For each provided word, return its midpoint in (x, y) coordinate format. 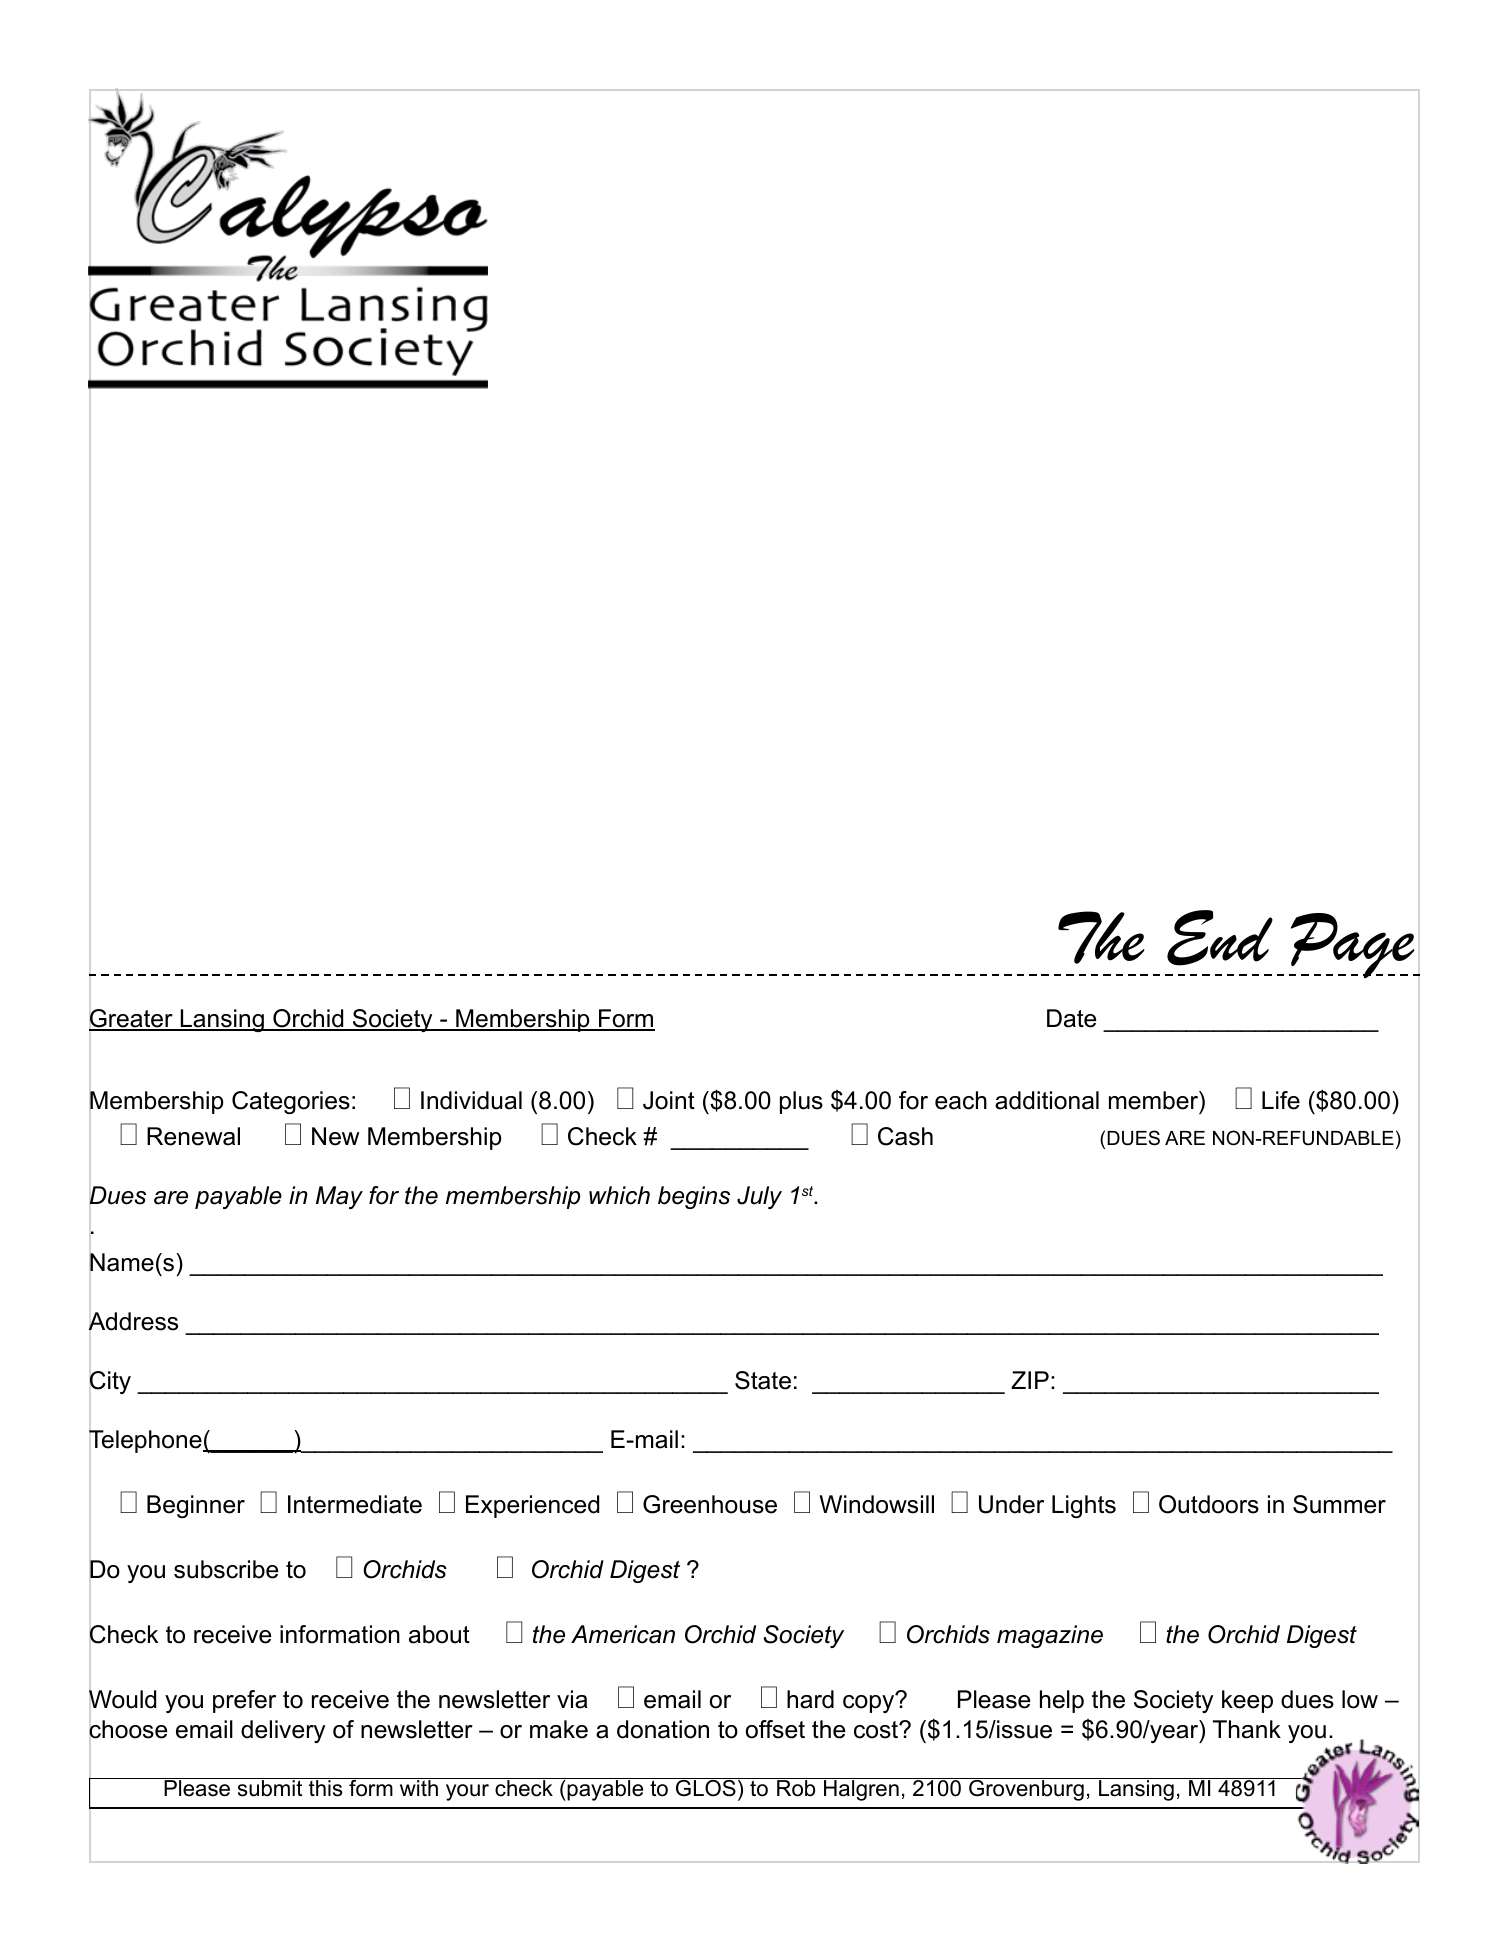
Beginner (196, 1506)
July (759, 1197)
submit (270, 1788)
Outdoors (1209, 1504)
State (763, 1380)
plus (801, 1102)
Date (1071, 1018)
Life (1281, 1100)
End (1220, 938)
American (623, 1634)
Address (133, 1321)
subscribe (226, 1569)
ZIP (1030, 1380)
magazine (1050, 1636)
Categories (291, 1102)
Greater (132, 1019)
